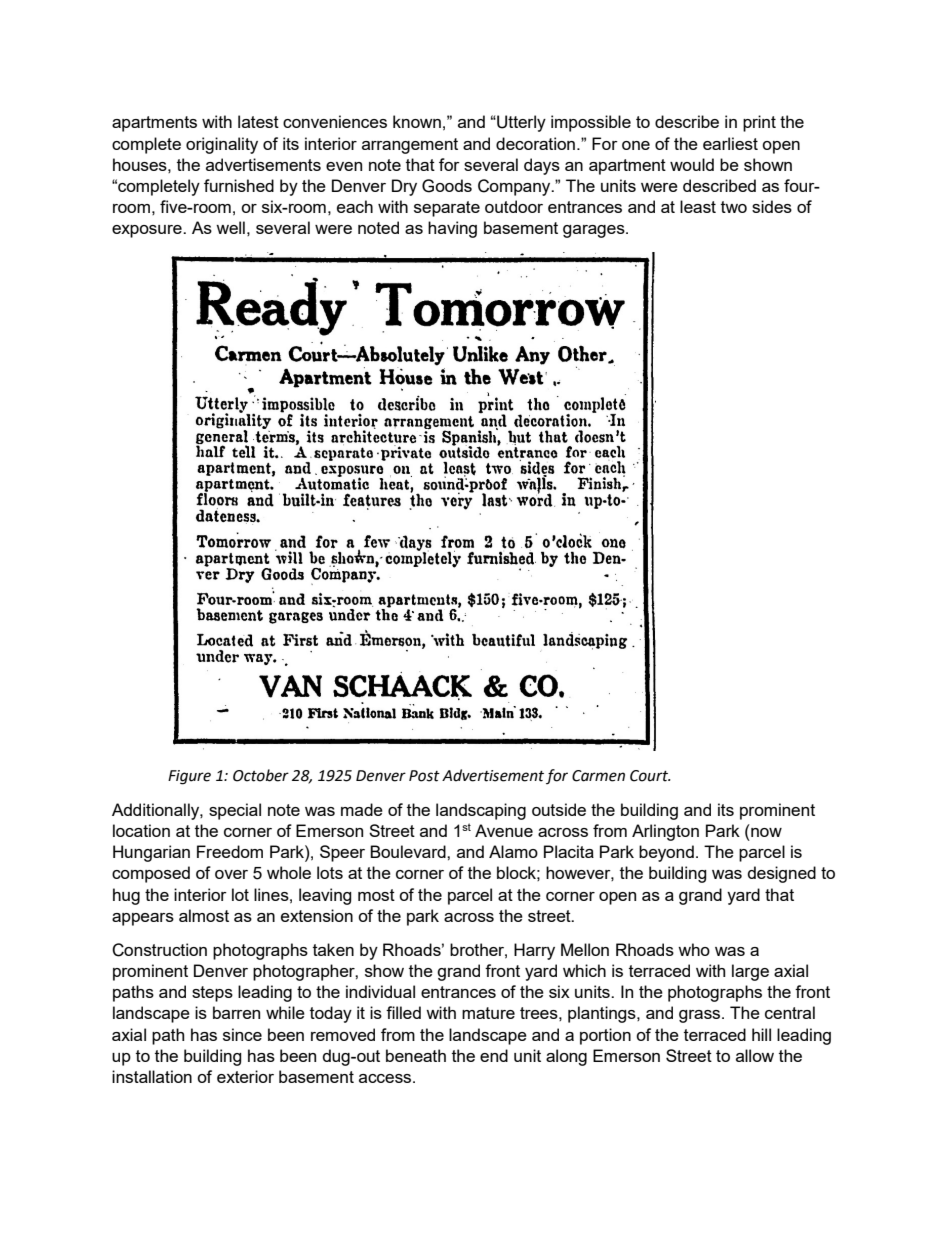  Describe the element at coordinates (424, 776) in the screenshot. I see `Post` at that location.
